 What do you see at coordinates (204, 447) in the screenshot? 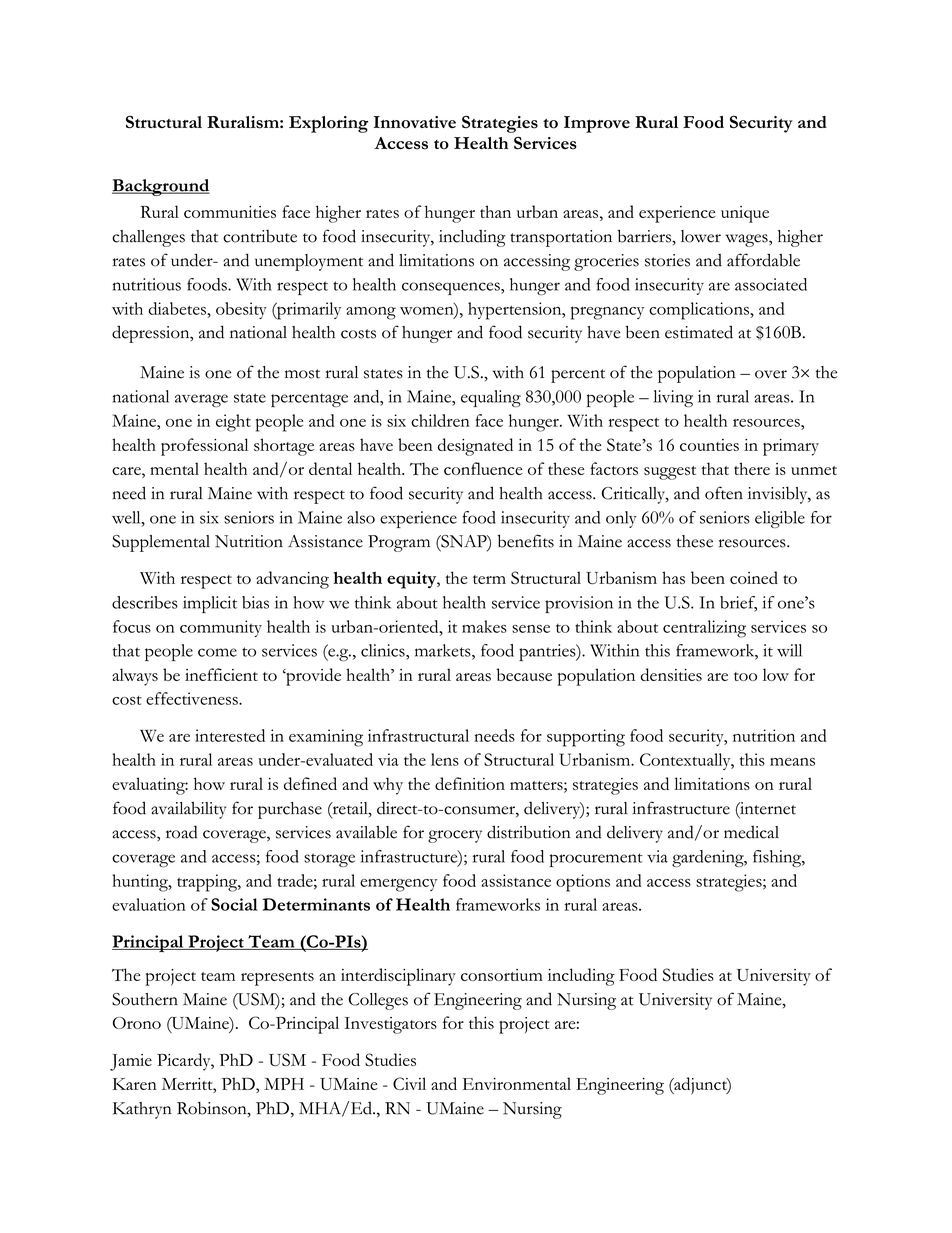
I see `professional` at bounding box center [204, 447].
